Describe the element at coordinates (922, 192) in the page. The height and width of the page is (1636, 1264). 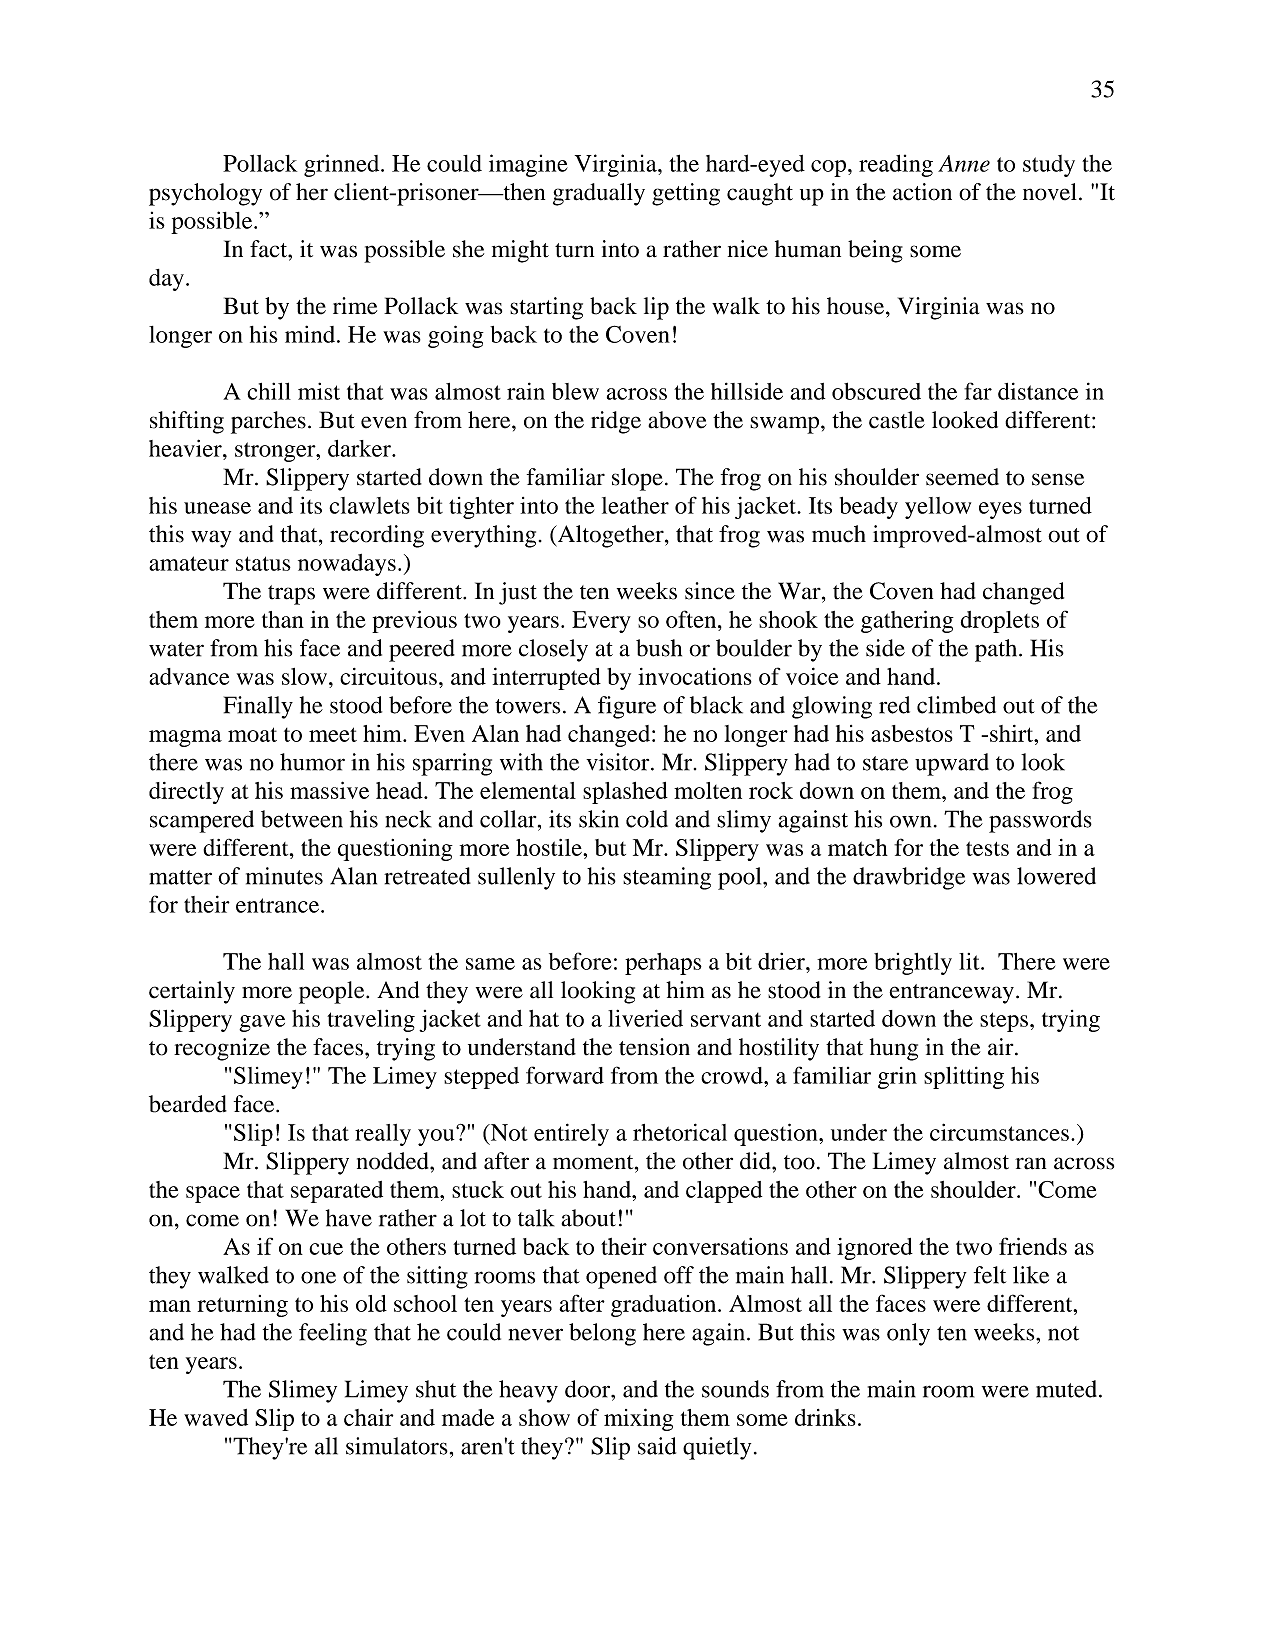
I see `action` at that location.
